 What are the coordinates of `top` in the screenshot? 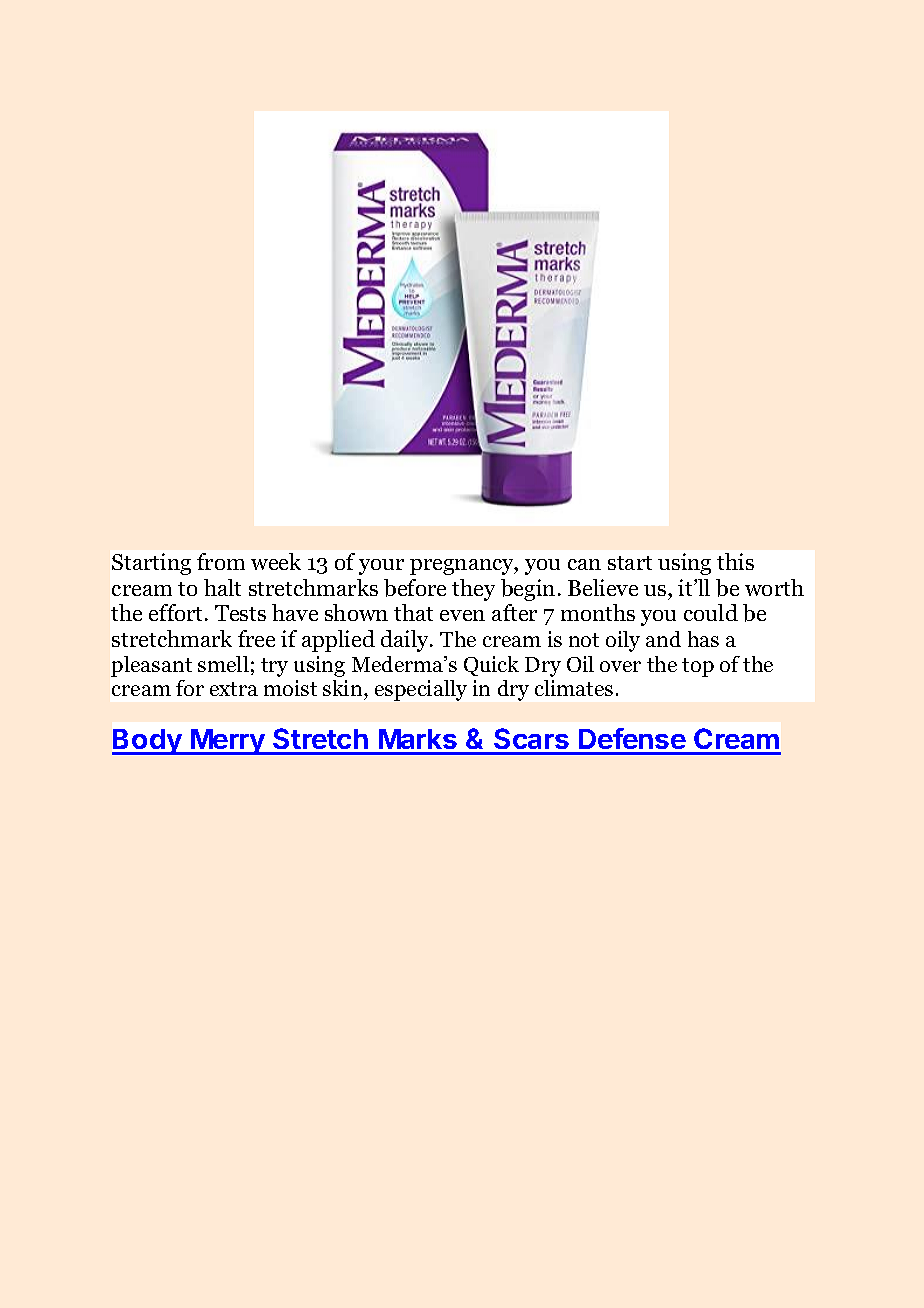 It's located at (698, 667).
